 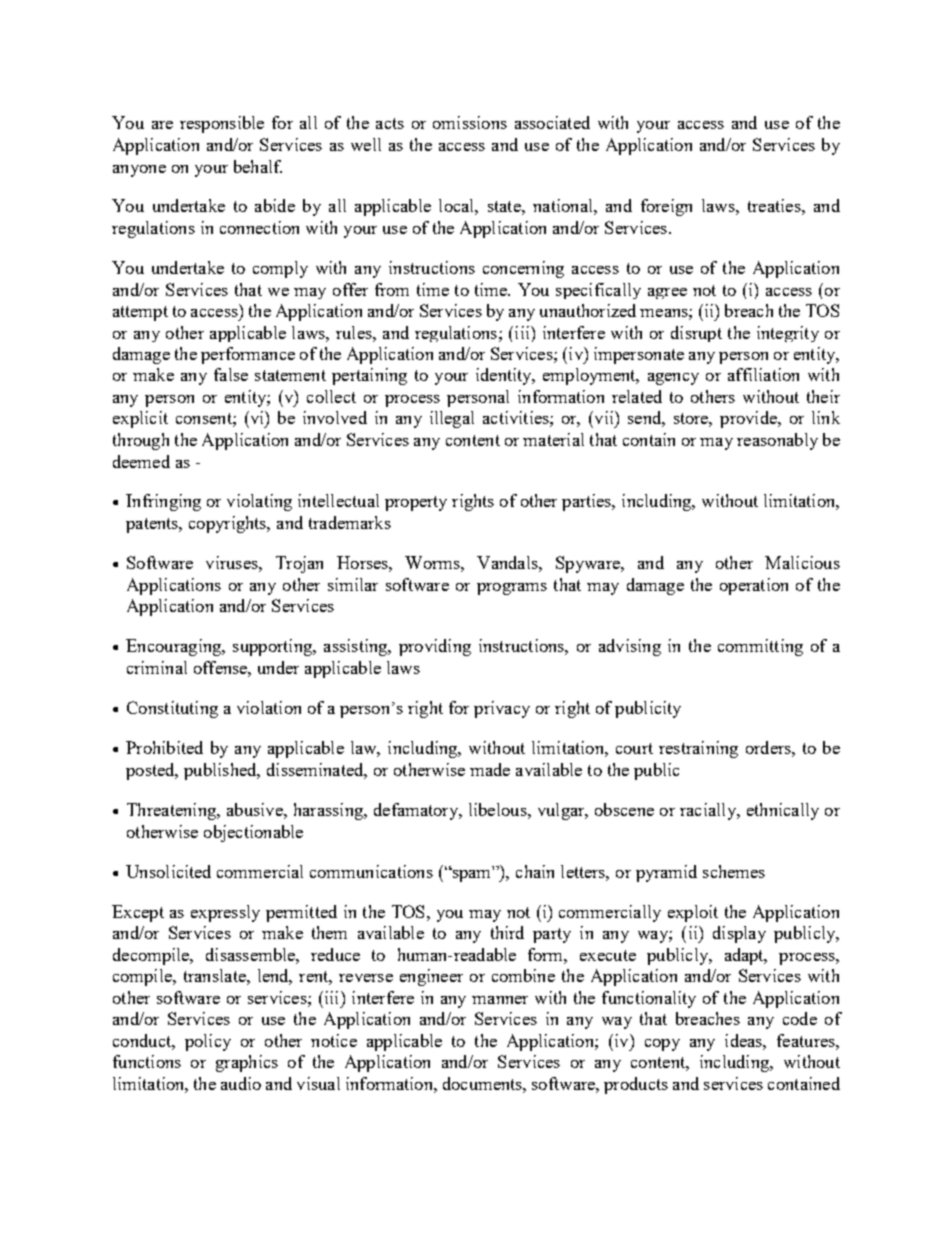 What do you see at coordinates (807, 1040) in the screenshot?
I see `features` at bounding box center [807, 1040].
